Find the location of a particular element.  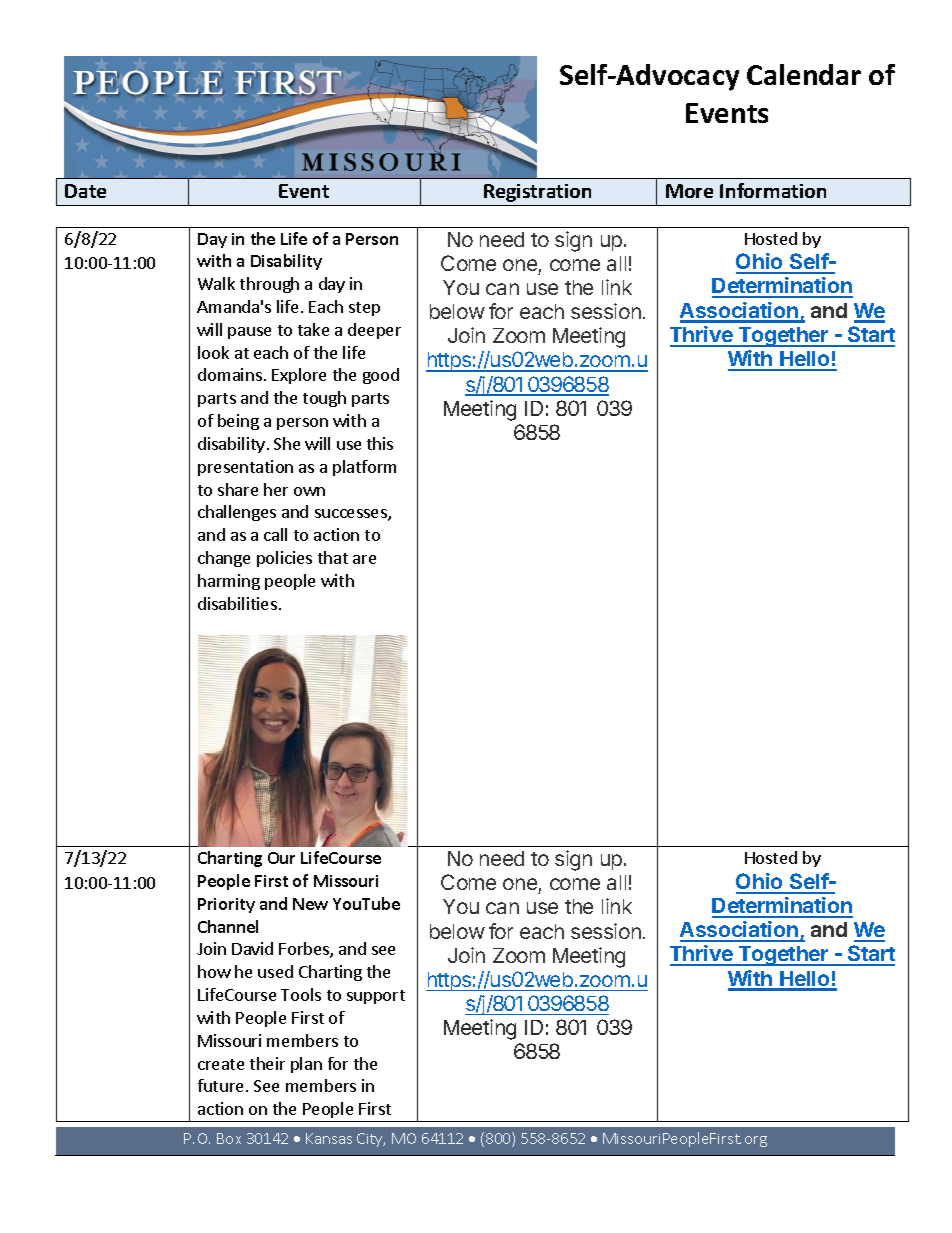

this is located at coordinates (380, 443).
